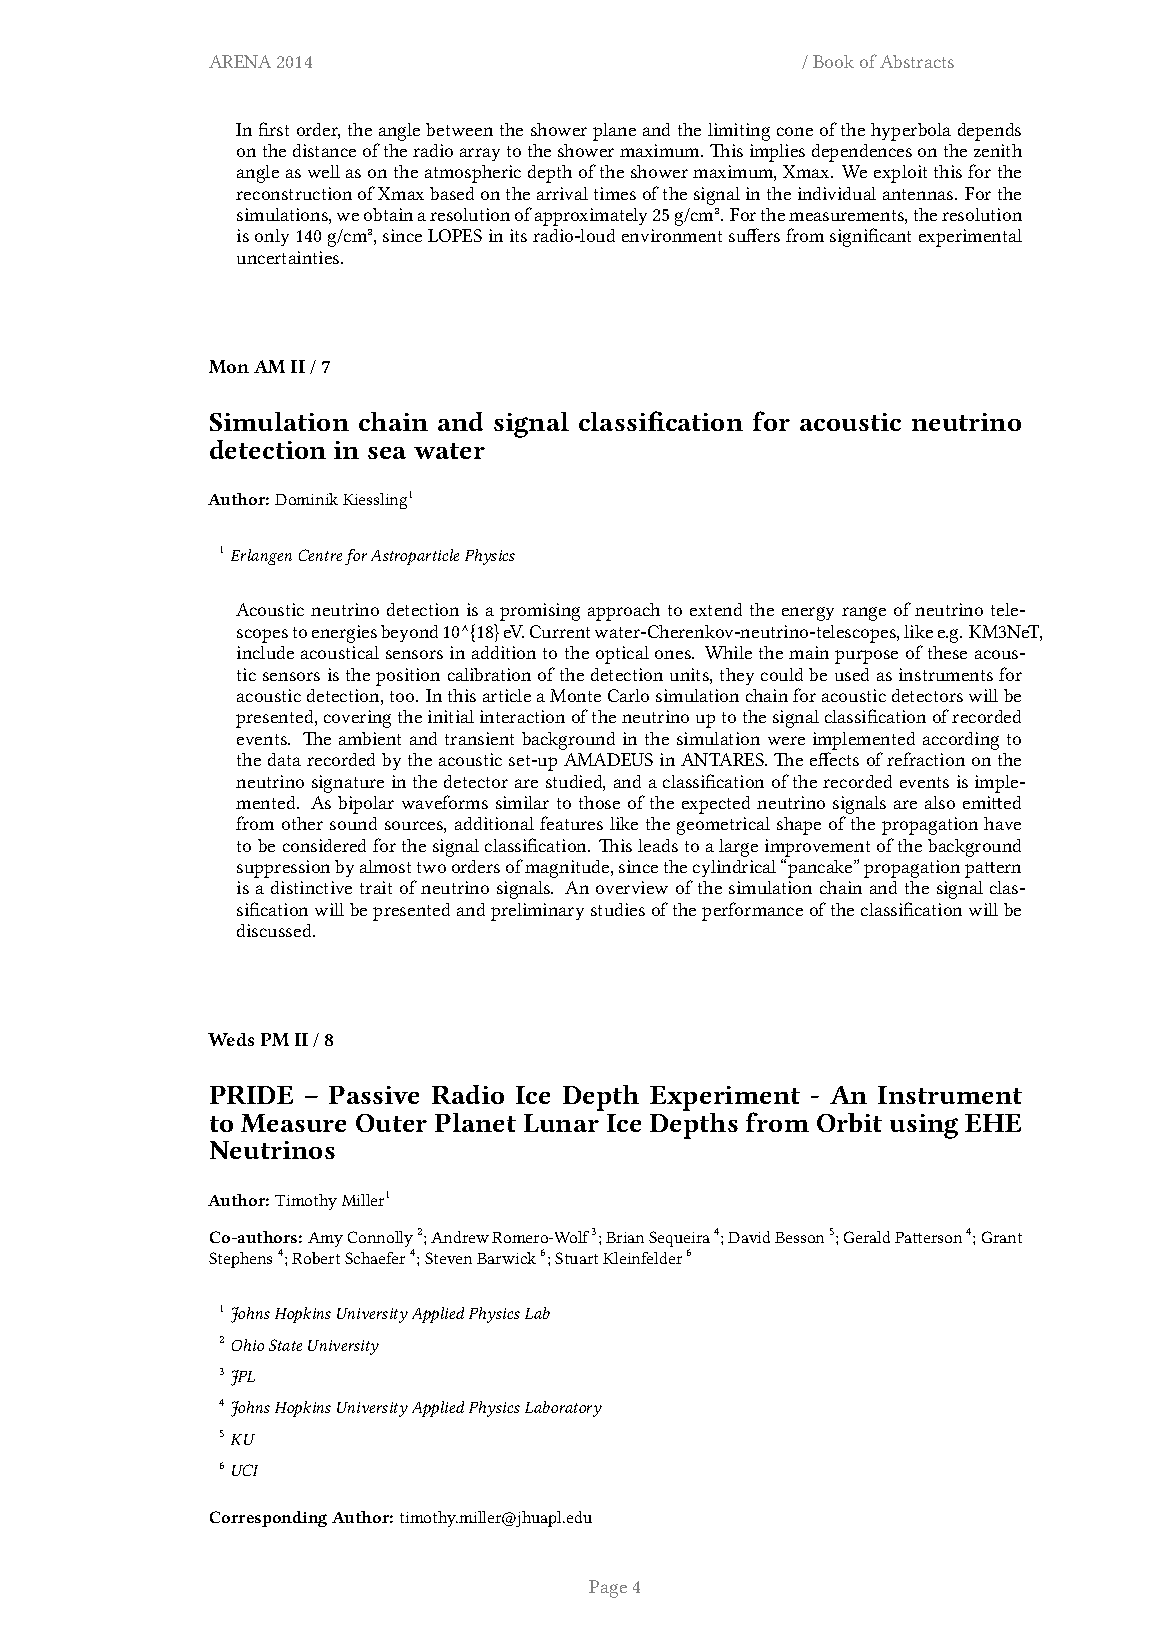  I want to click on Patterson, so click(928, 1237).
